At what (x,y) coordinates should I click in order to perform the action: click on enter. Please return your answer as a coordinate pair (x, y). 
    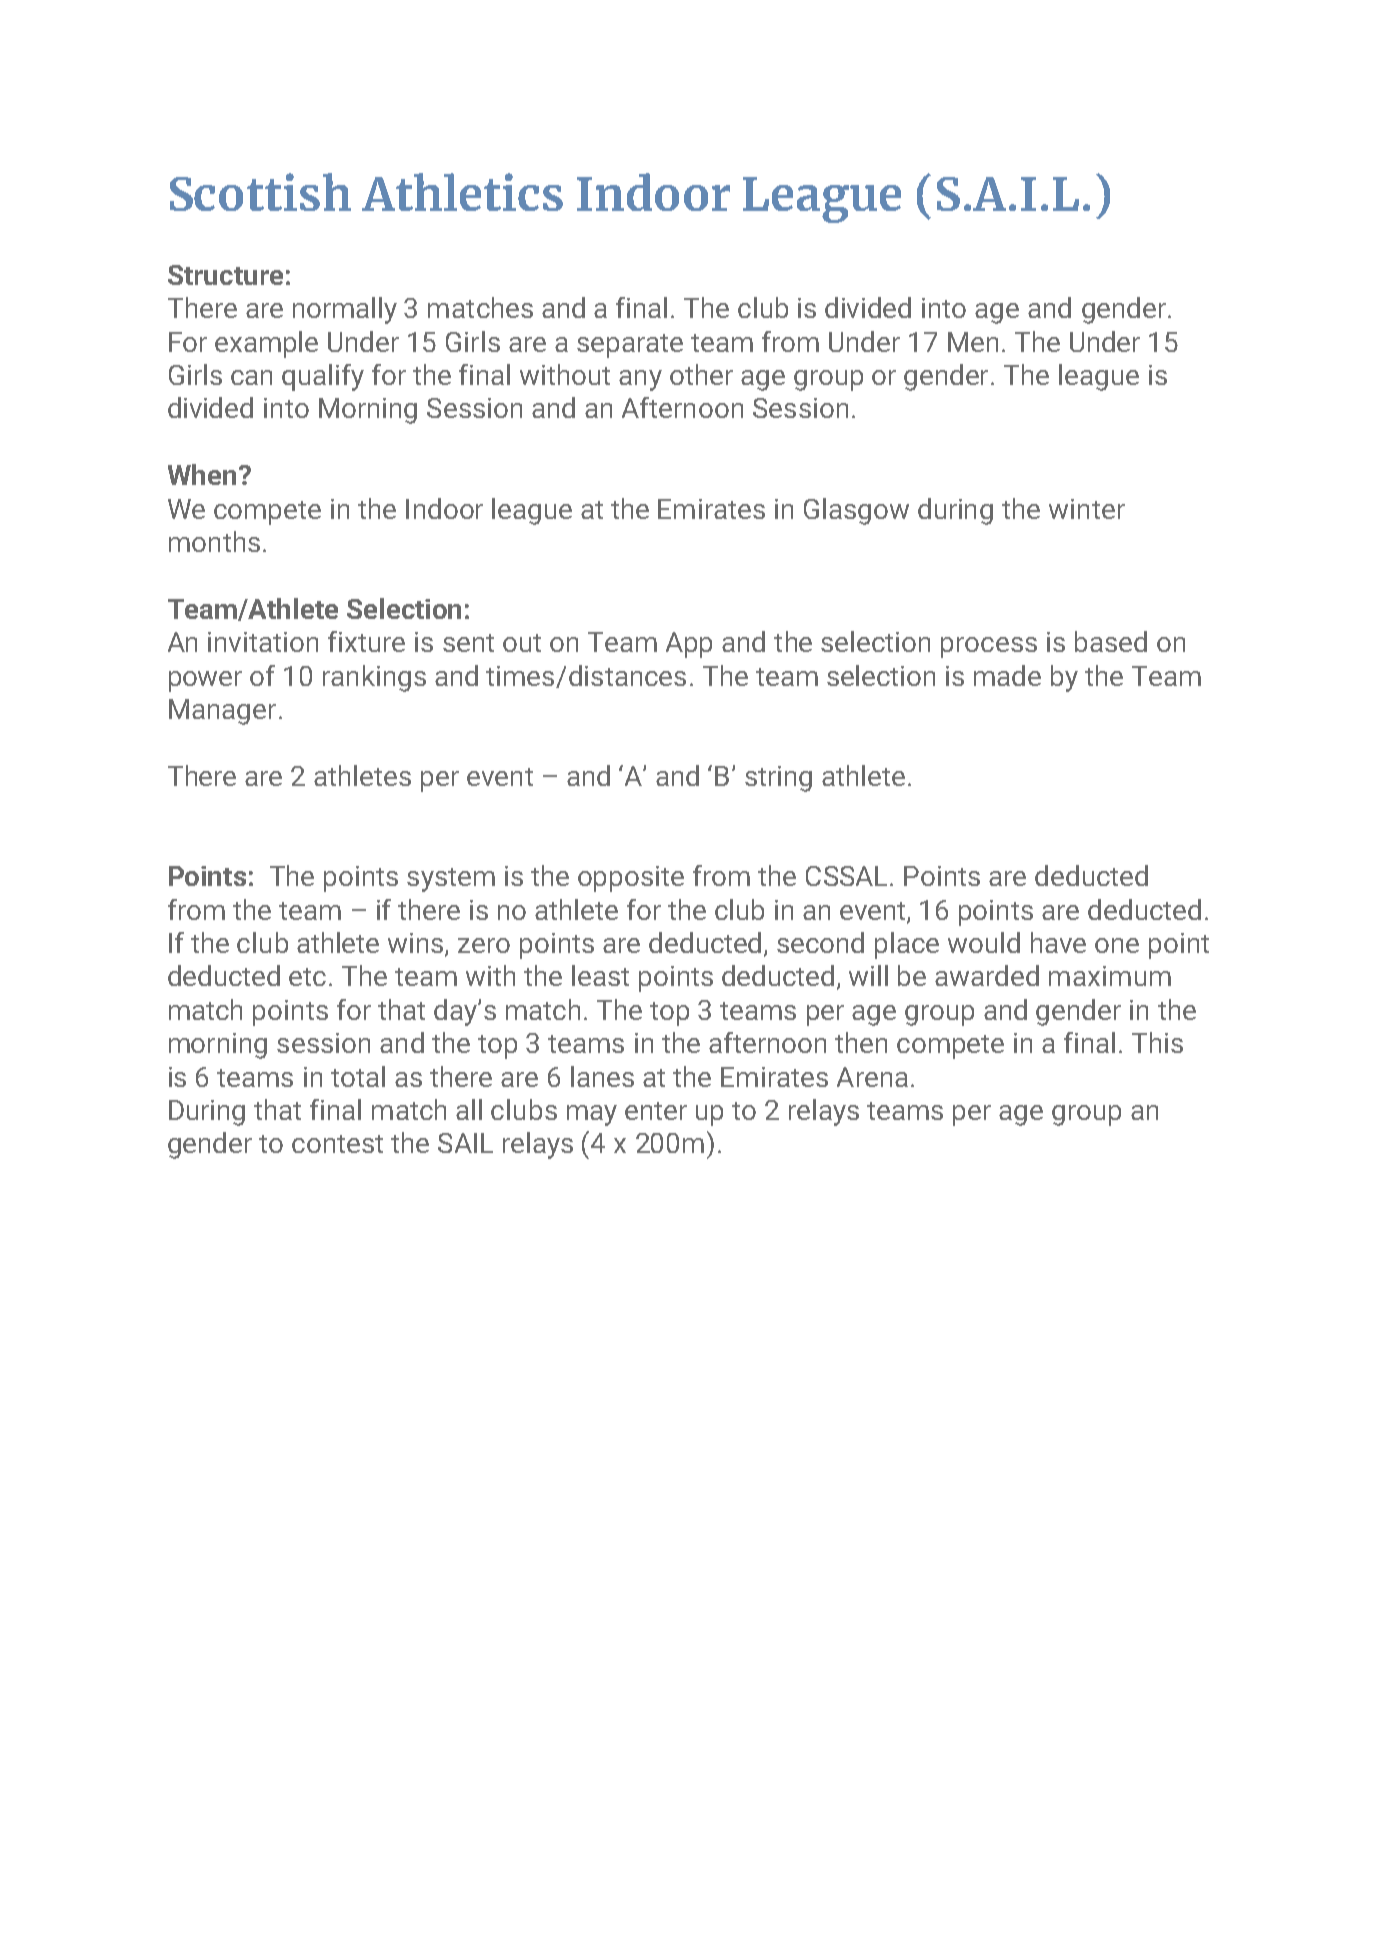
    Looking at the image, I should click on (656, 1111).
